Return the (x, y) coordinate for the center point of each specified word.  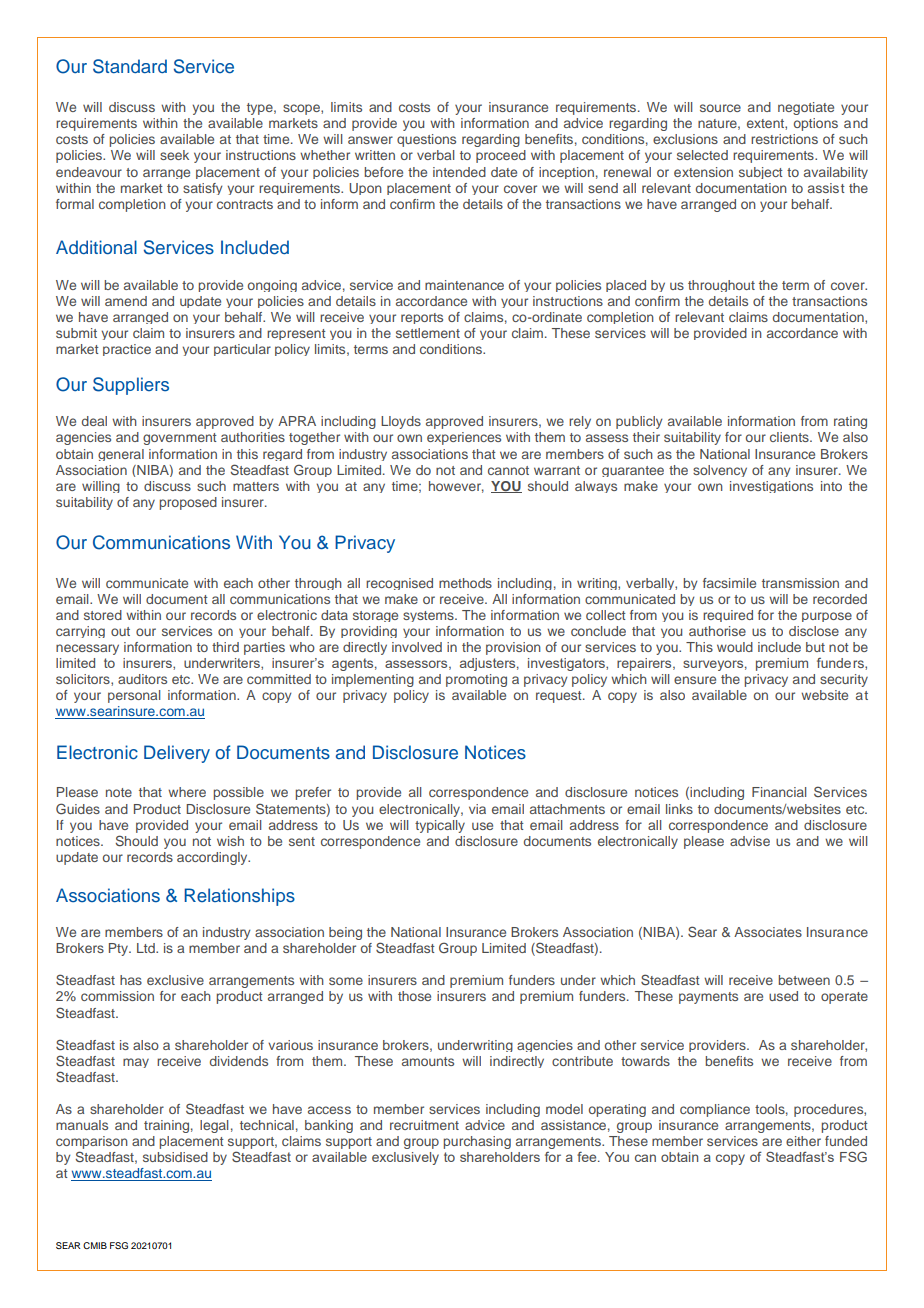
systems (429, 616)
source (720, 108)
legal (214, 1126)
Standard (130, 66)
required (728, 616)
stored (103, 615)
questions (426, 140)
